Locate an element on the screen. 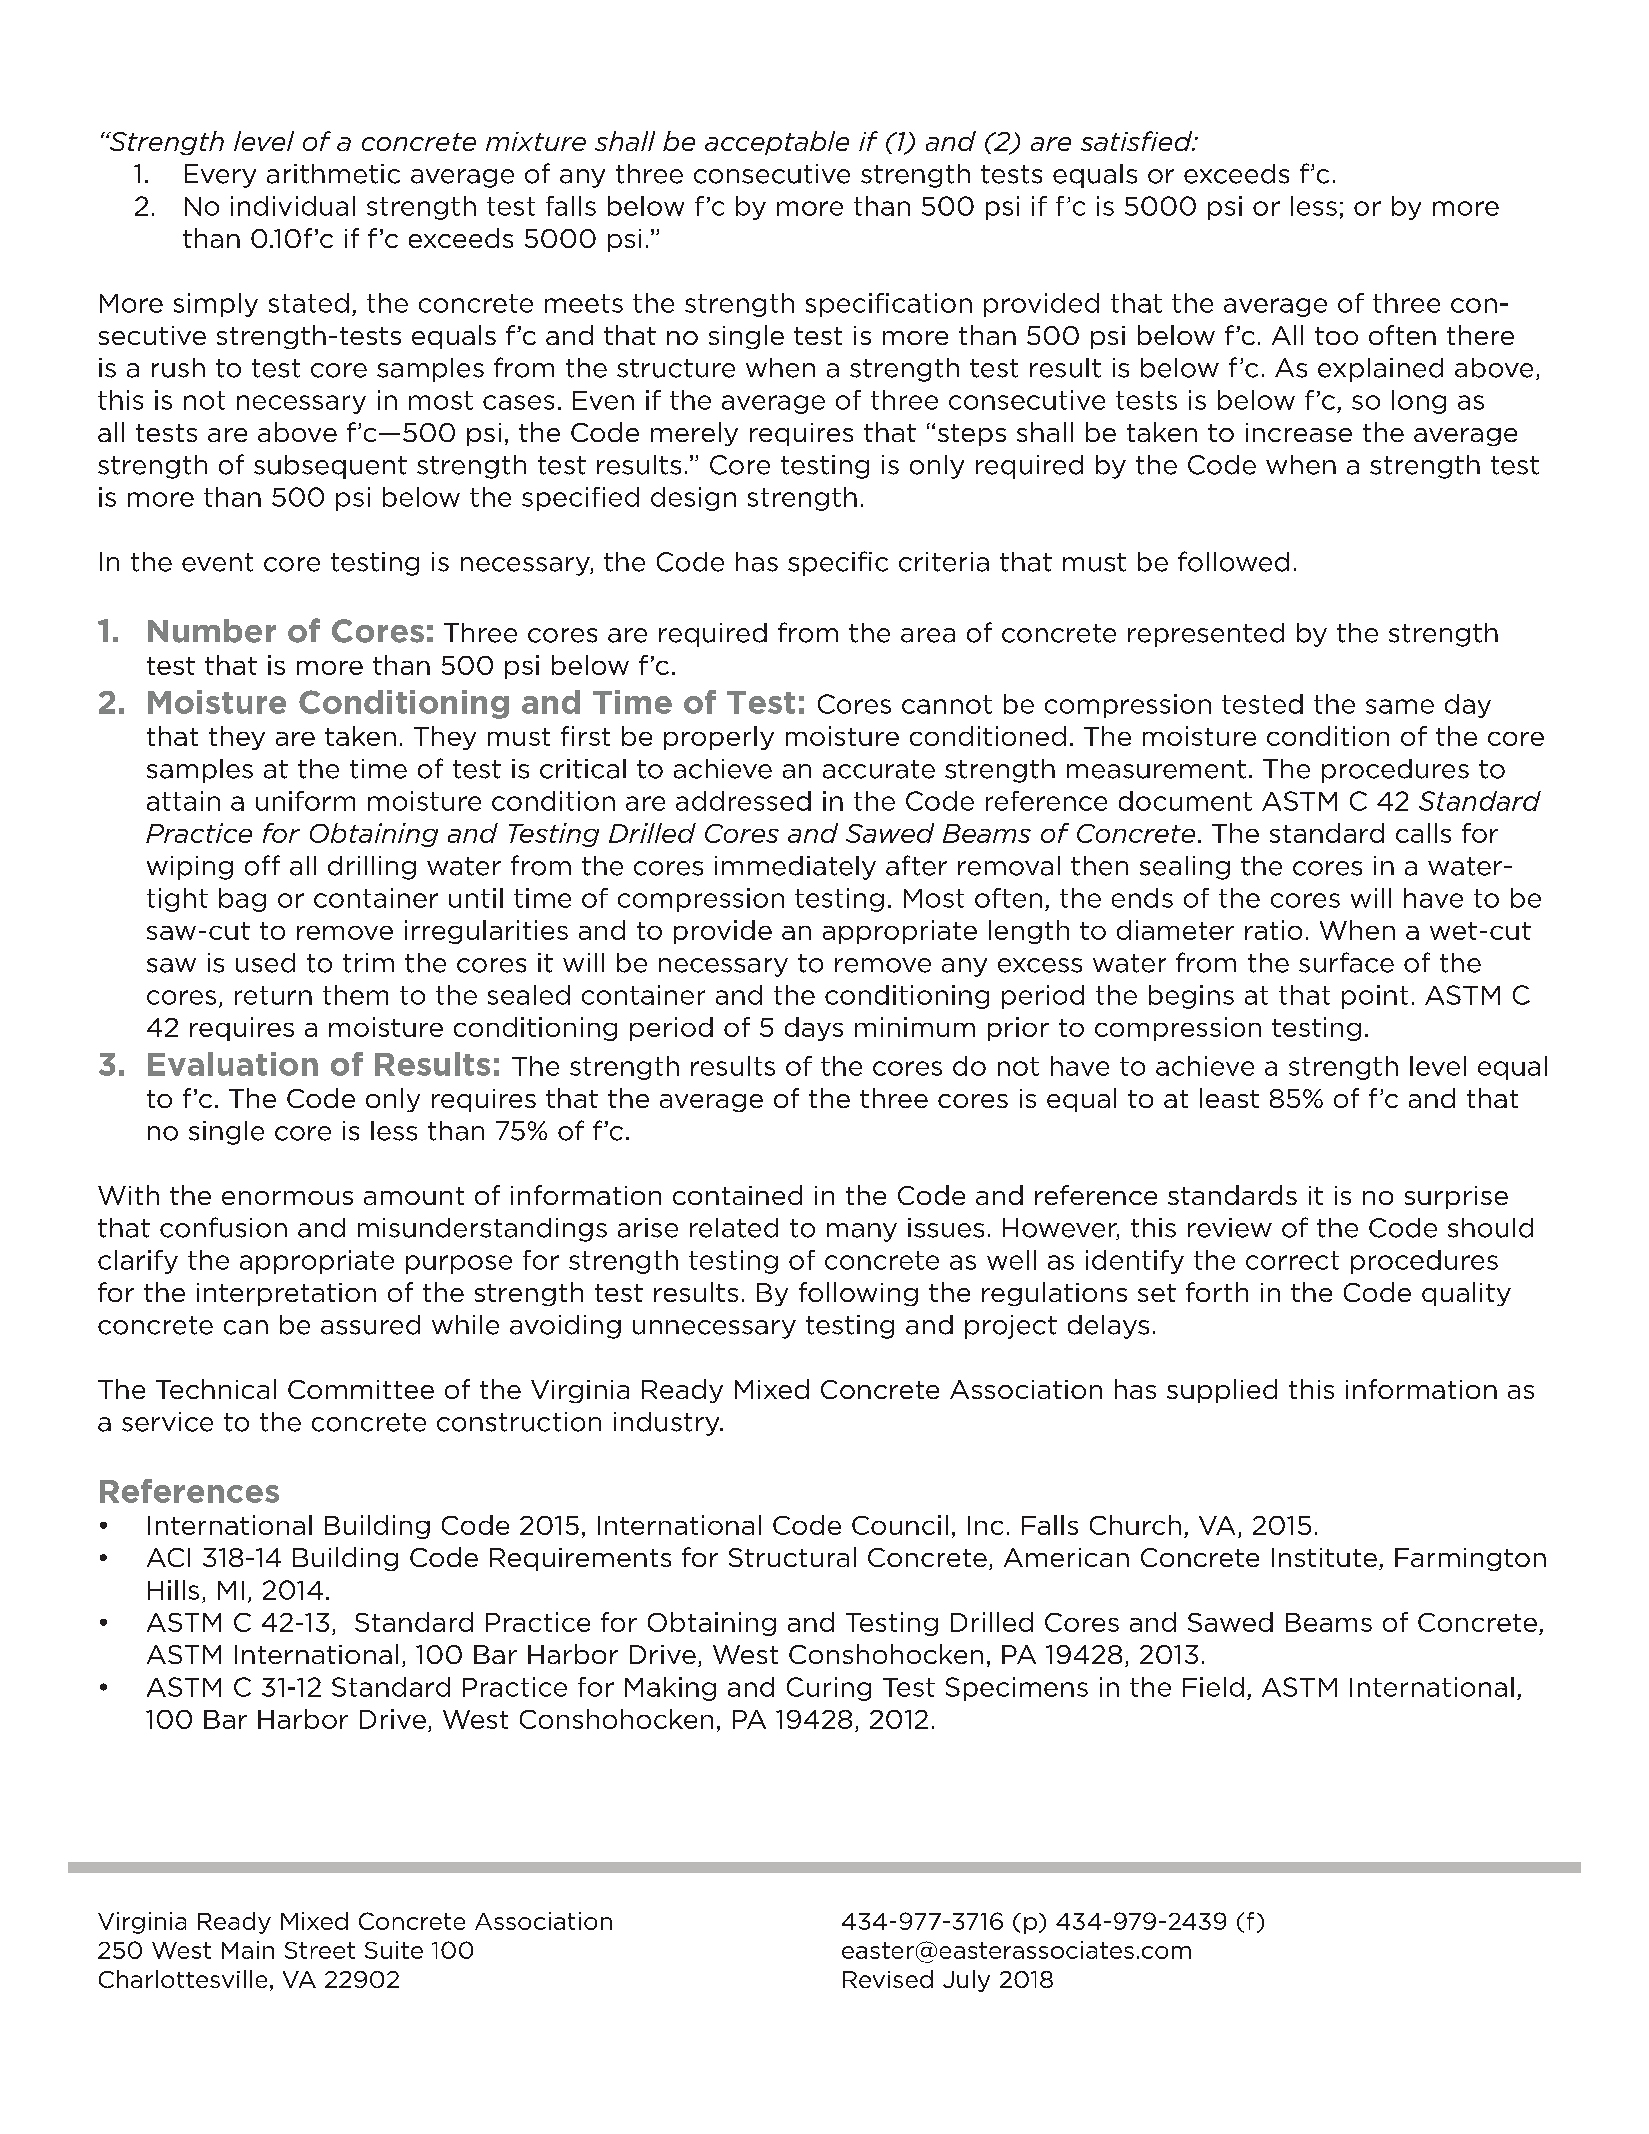  individual is located at coordinates (293, 206).
